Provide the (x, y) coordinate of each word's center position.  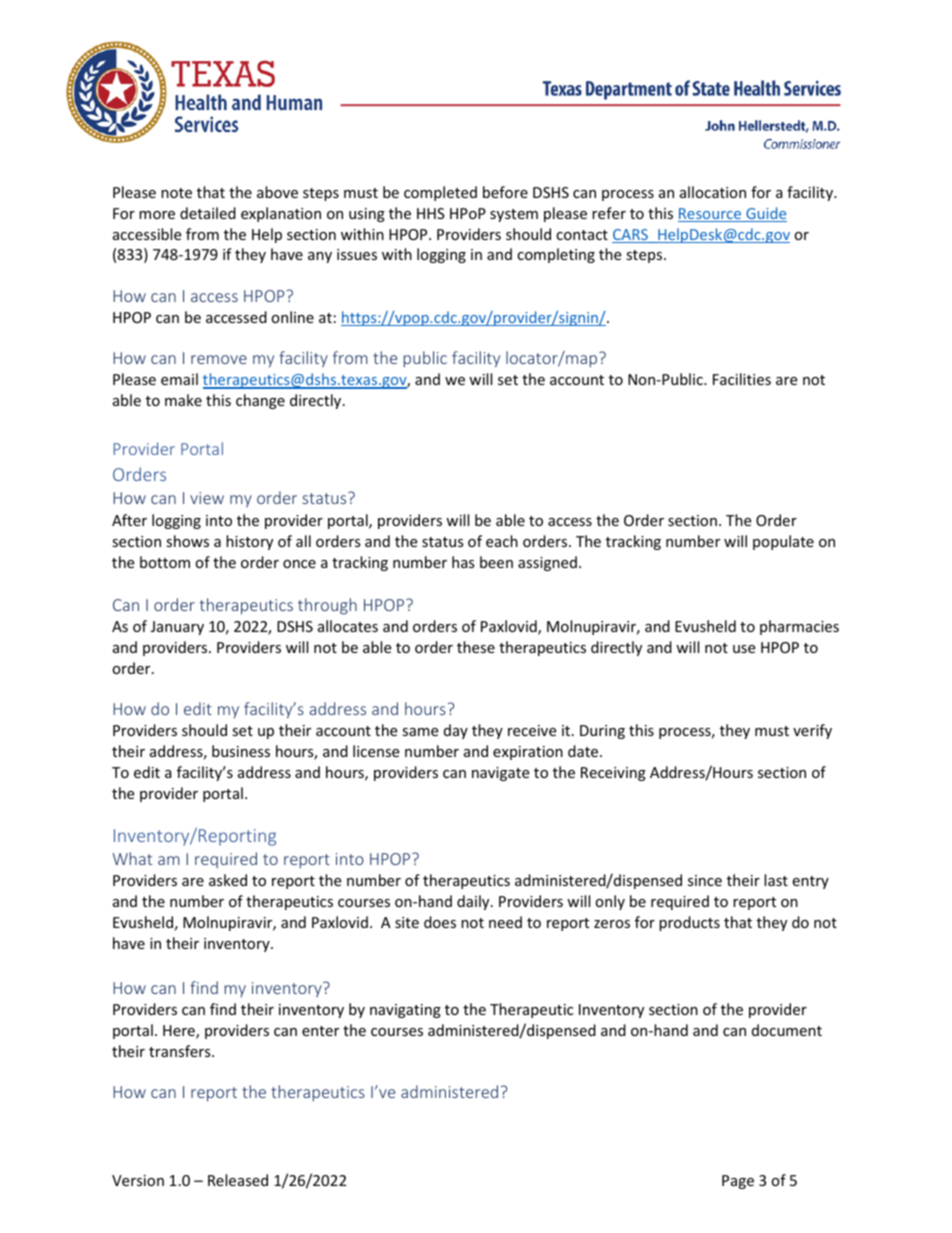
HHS (431, 213)
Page (738, 1182)
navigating (405, 1011)
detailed (208, 213)
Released (238, 1180)
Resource (711, 215)
